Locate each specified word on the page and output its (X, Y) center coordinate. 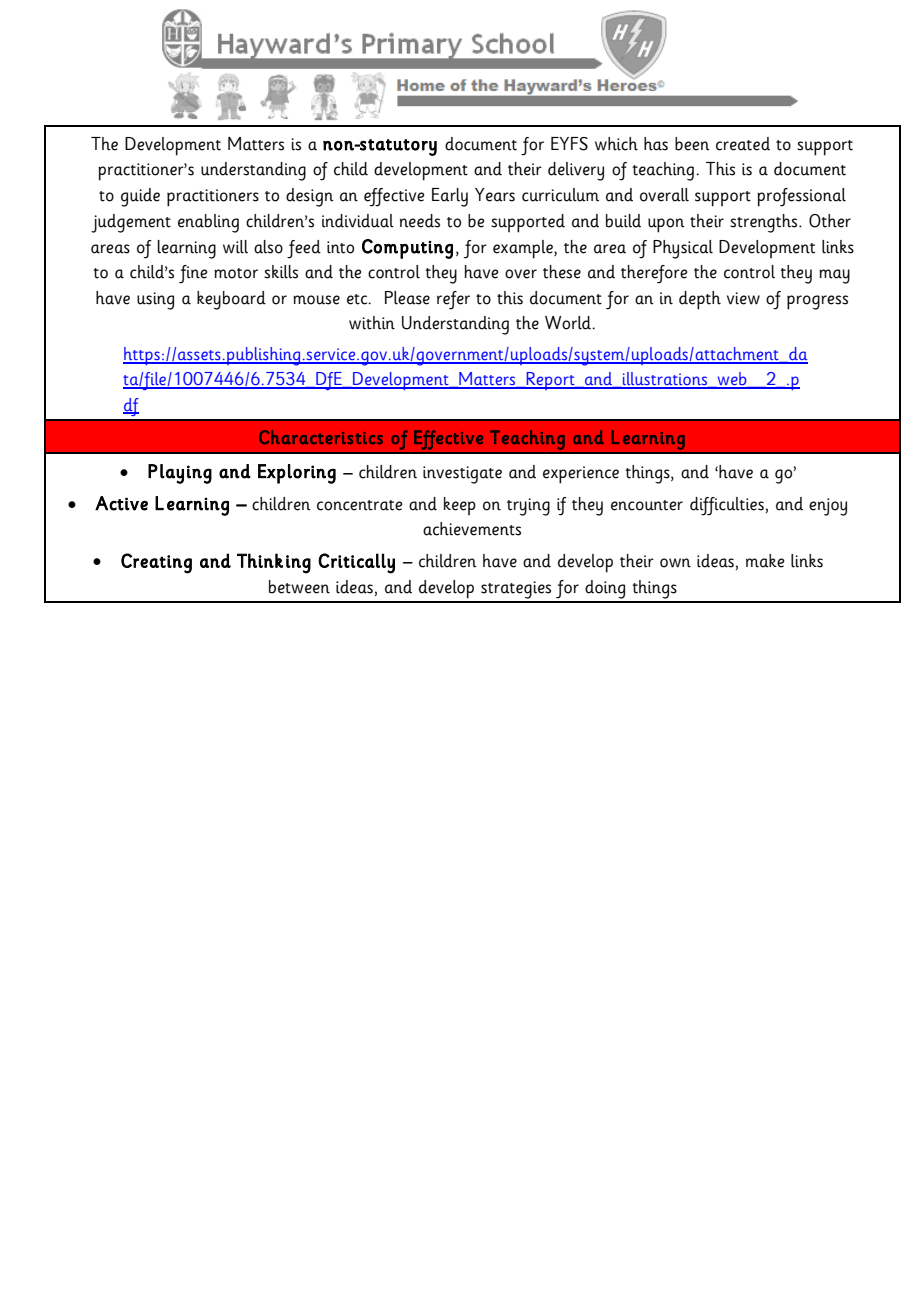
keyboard (231, 300)
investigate (462, 475)
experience (581, 475)
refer (453, 300)
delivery (576, 171)
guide (140, 197)
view (743, 298)
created (743, 144)
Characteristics (321, 437)
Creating (156, 563)
